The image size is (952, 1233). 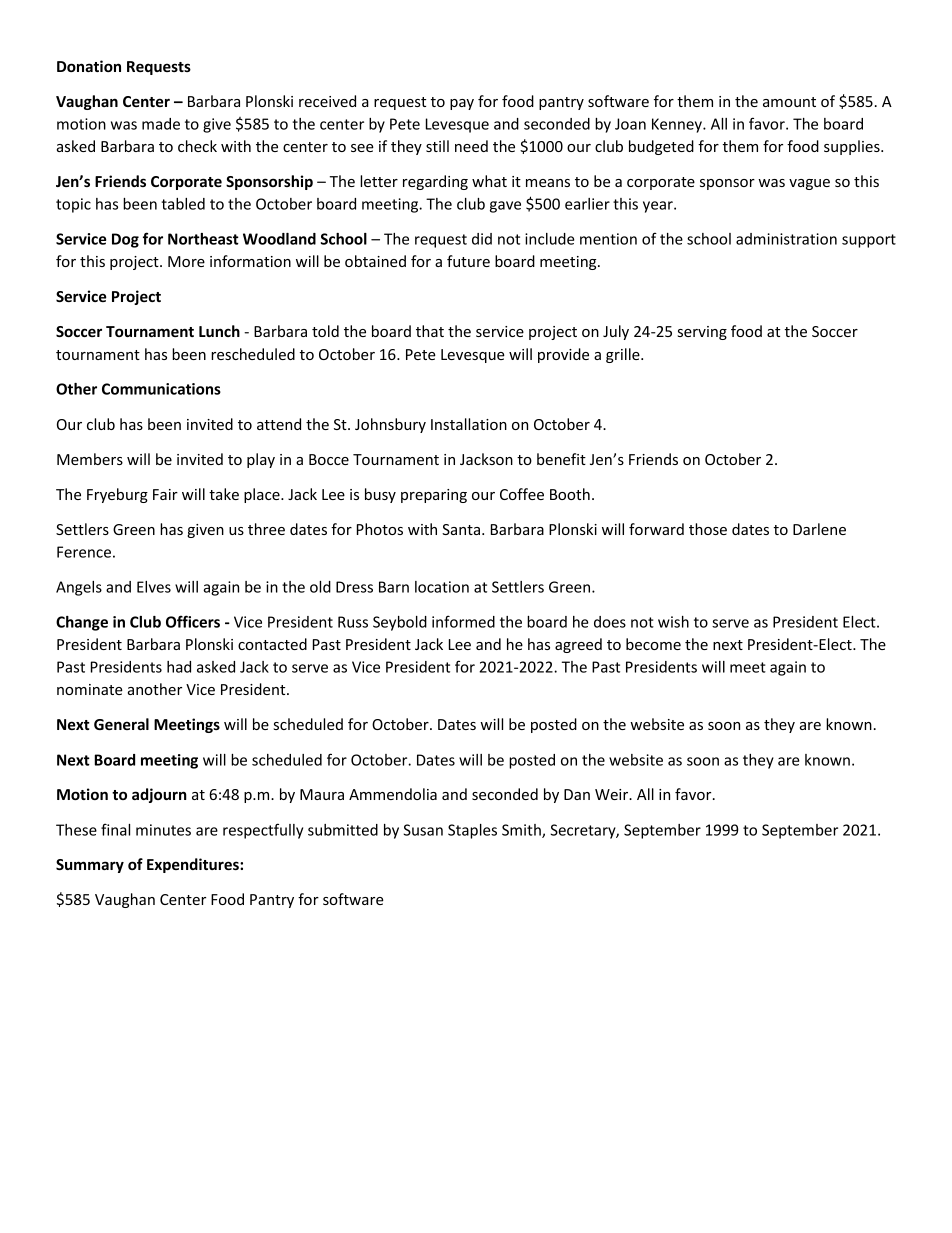 I want to click on preparing, so click(x=434, y=496).
